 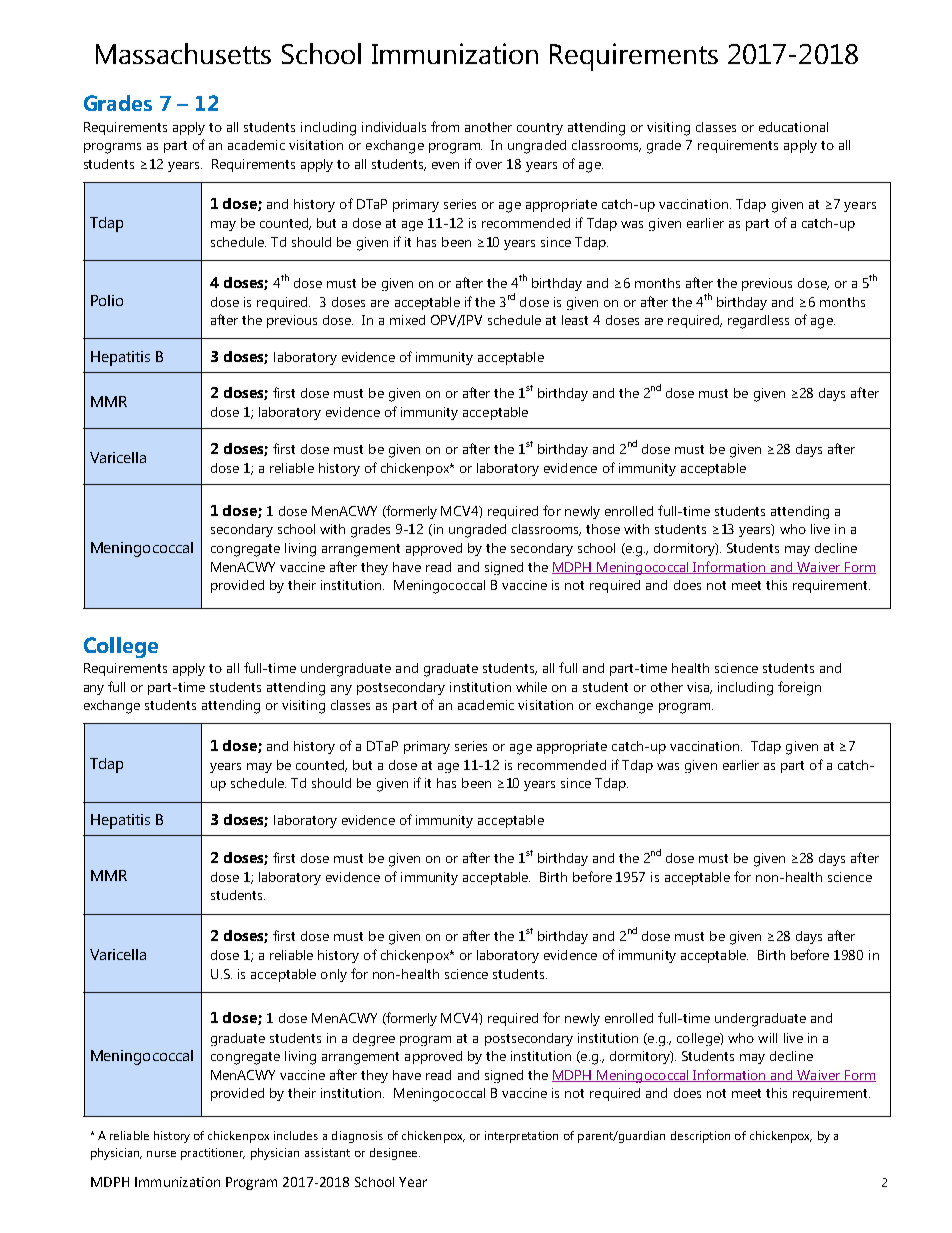 What do you see at coordinates (445, 126) in the document?
I see `from` at bounding box center [445, 126].
